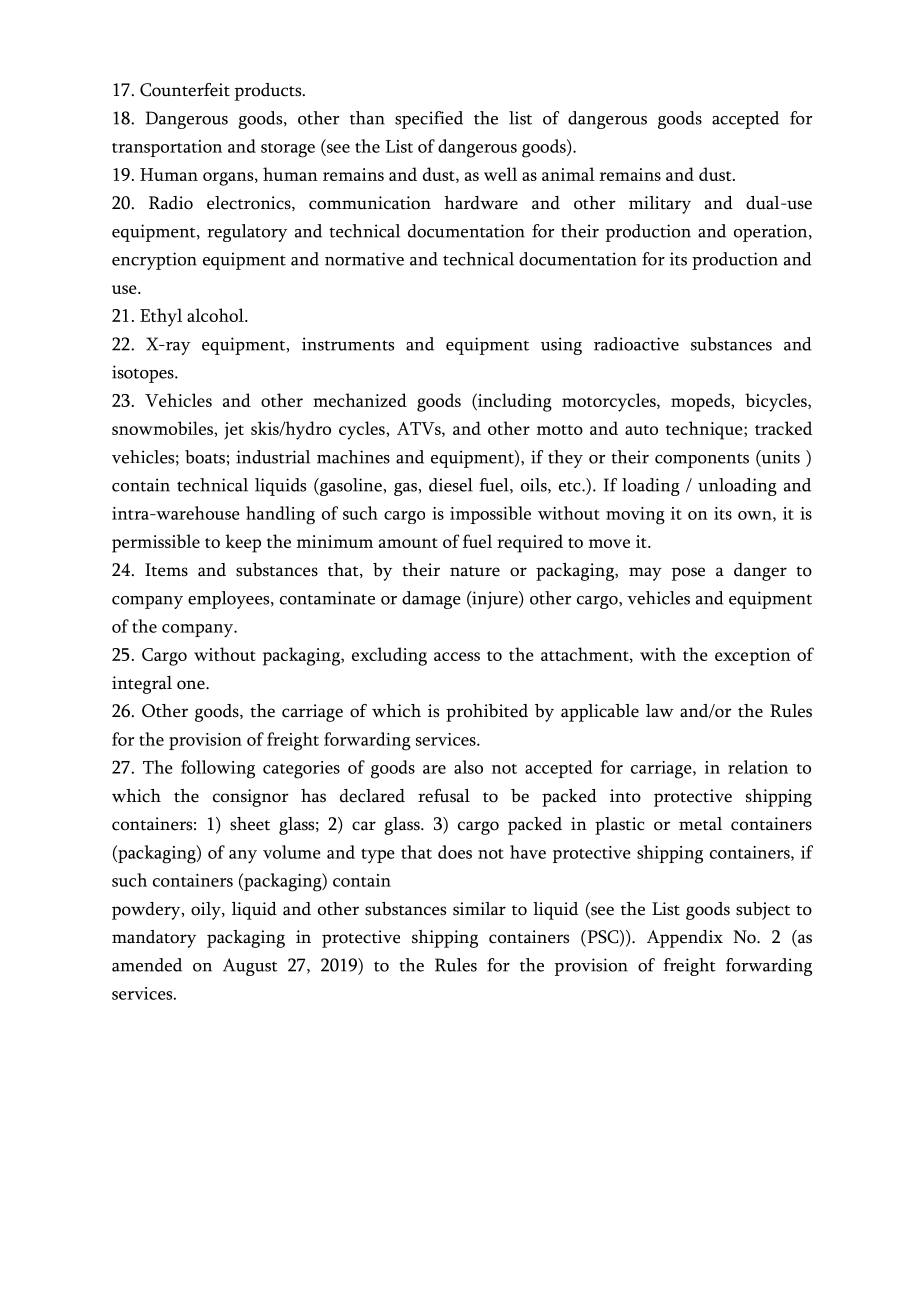 The image size is (924, 1308). I want to click on Counterfeit, so click(185, 90).
